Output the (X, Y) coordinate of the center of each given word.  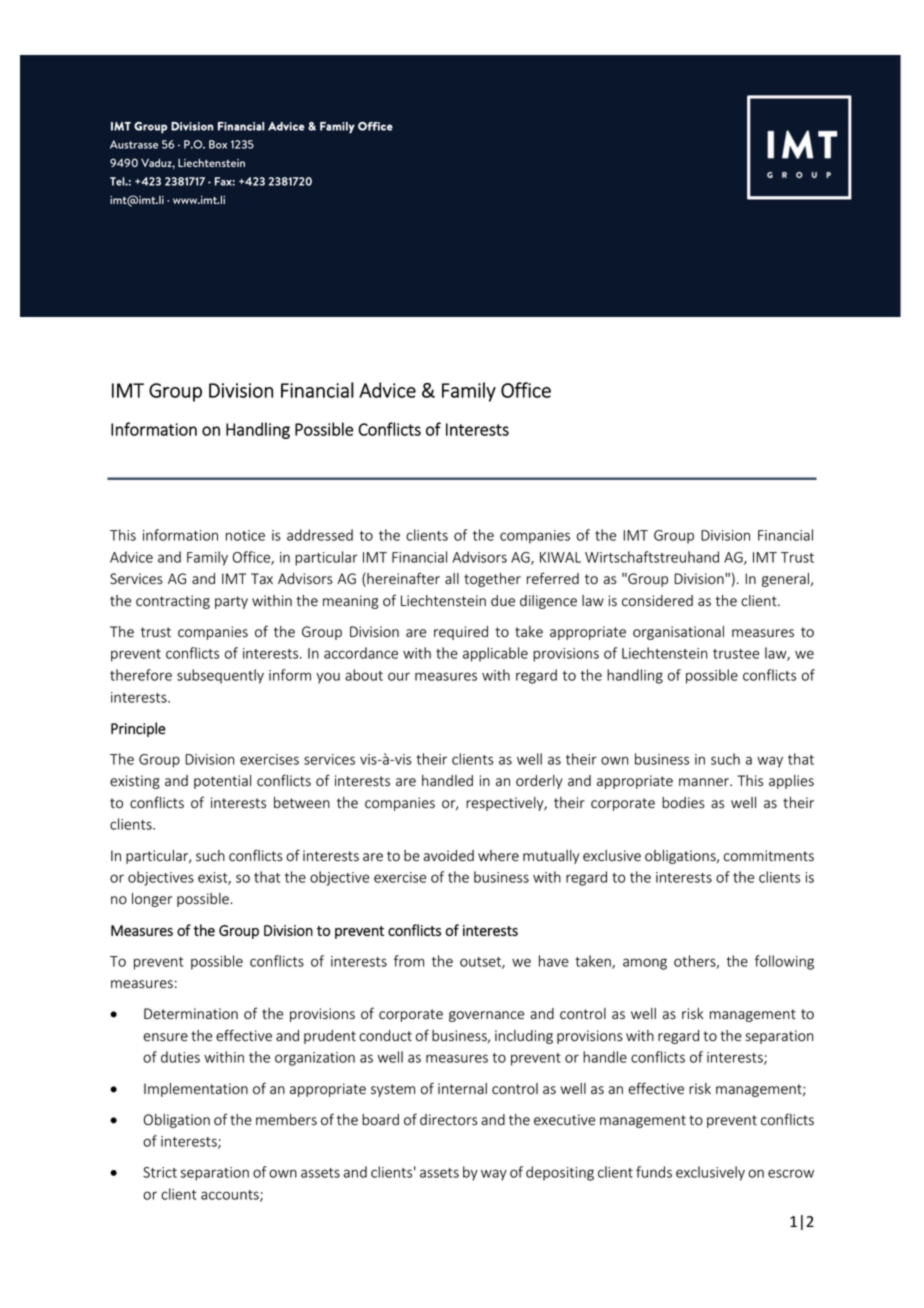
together (492, 580)
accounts (231, 1196)
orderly (539, 782)
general (785, 580)
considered (657, 601)
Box (218, 144)
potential (222, 782)
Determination (191, 1014)
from (409, 961)
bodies (683, 803)
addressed (320, 535)
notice (245, 535)
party (231, 602)
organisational (678, 633)
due (503, 601)
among (645, 964)
